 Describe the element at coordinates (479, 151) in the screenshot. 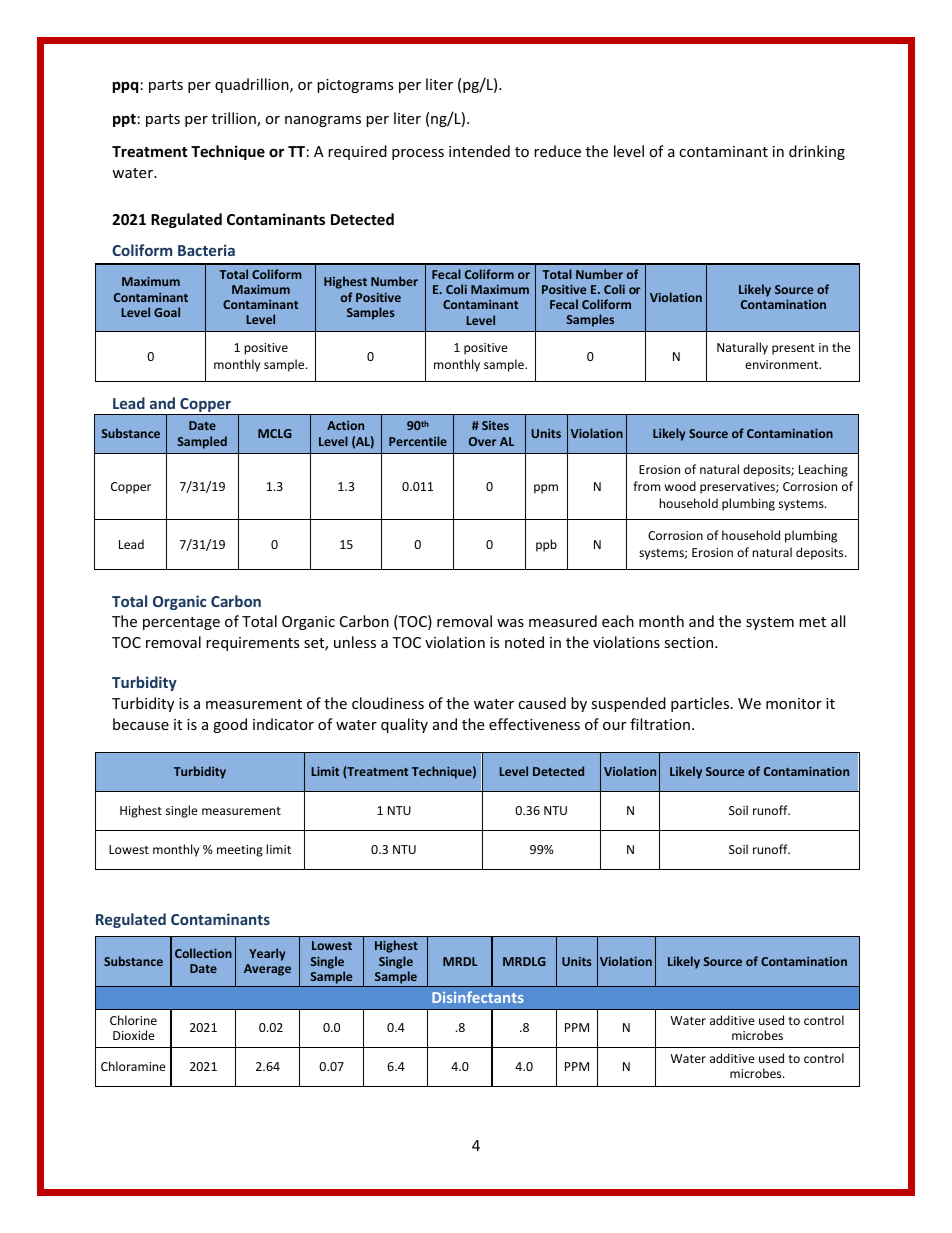

I see `intended` at that location.
